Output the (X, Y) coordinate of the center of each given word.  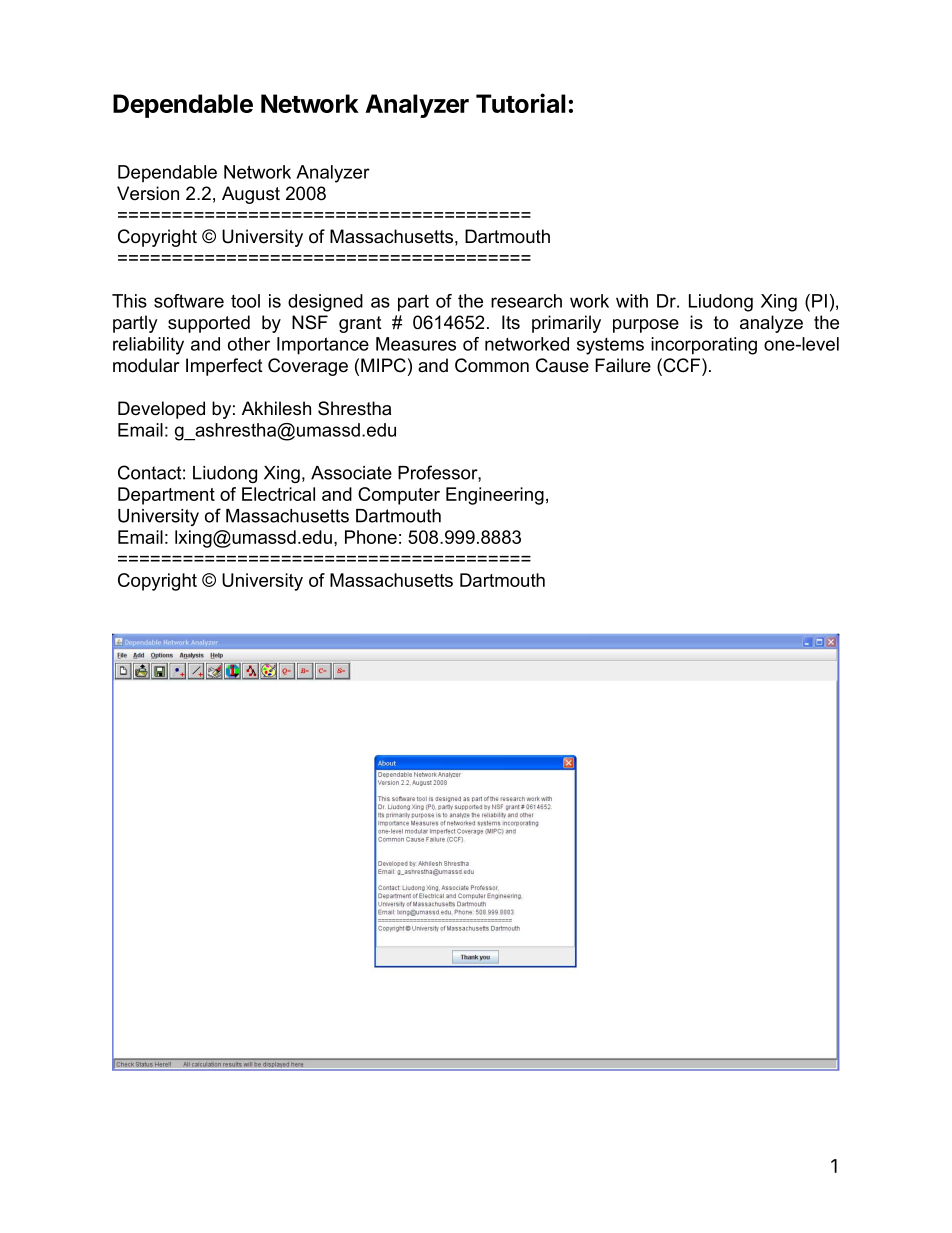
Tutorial (521, 103)
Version (148, 193)
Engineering (495, 496)
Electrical (278, 494)
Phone (371, 537)
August (251, 195)
